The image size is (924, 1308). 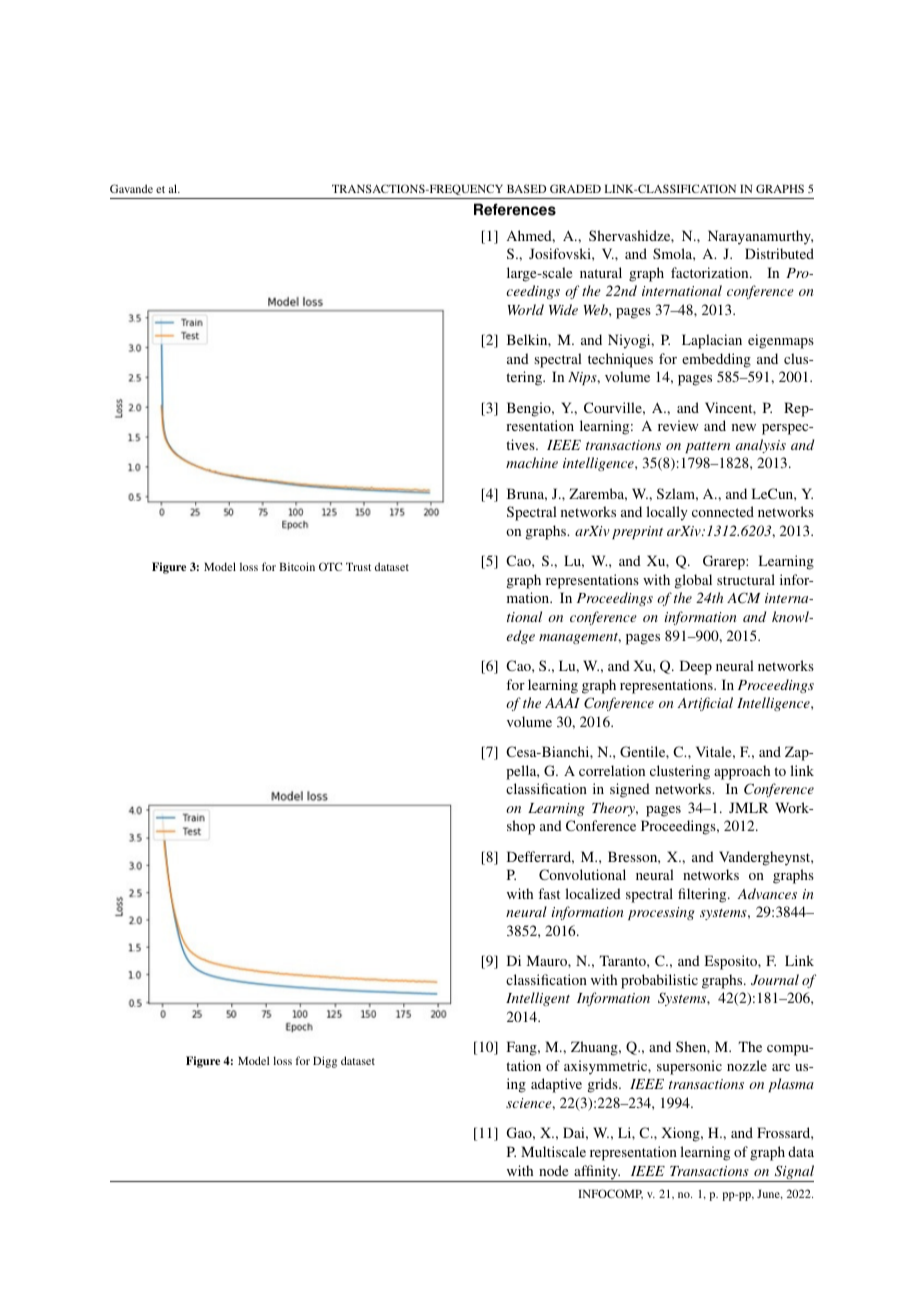 I want to click on BASED, so click(x=526, y=188).
